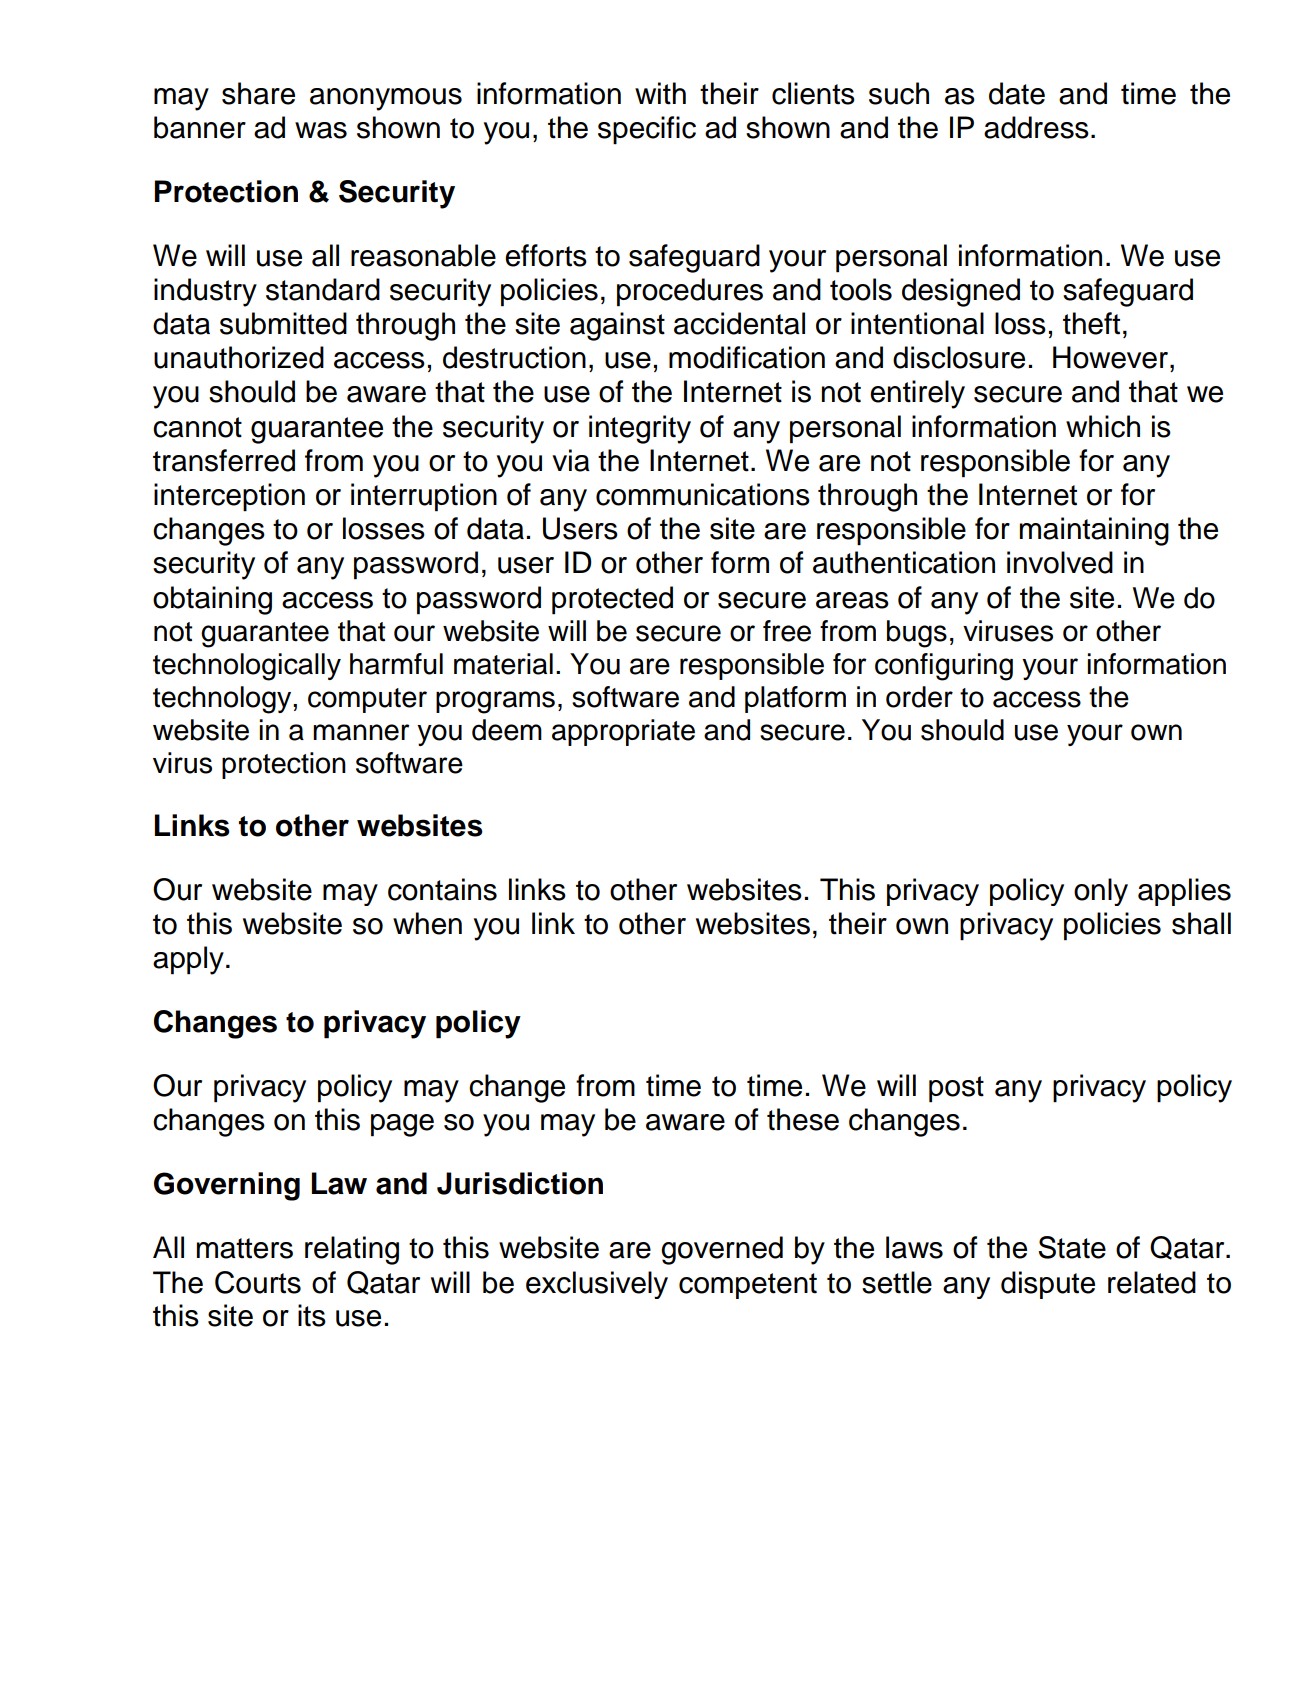 The width and height of the screenshot is (1299, 1681). What do you see at coordinates (188, 960) in the screenshot?
I see `apply` at bounding box center [188, 960].
